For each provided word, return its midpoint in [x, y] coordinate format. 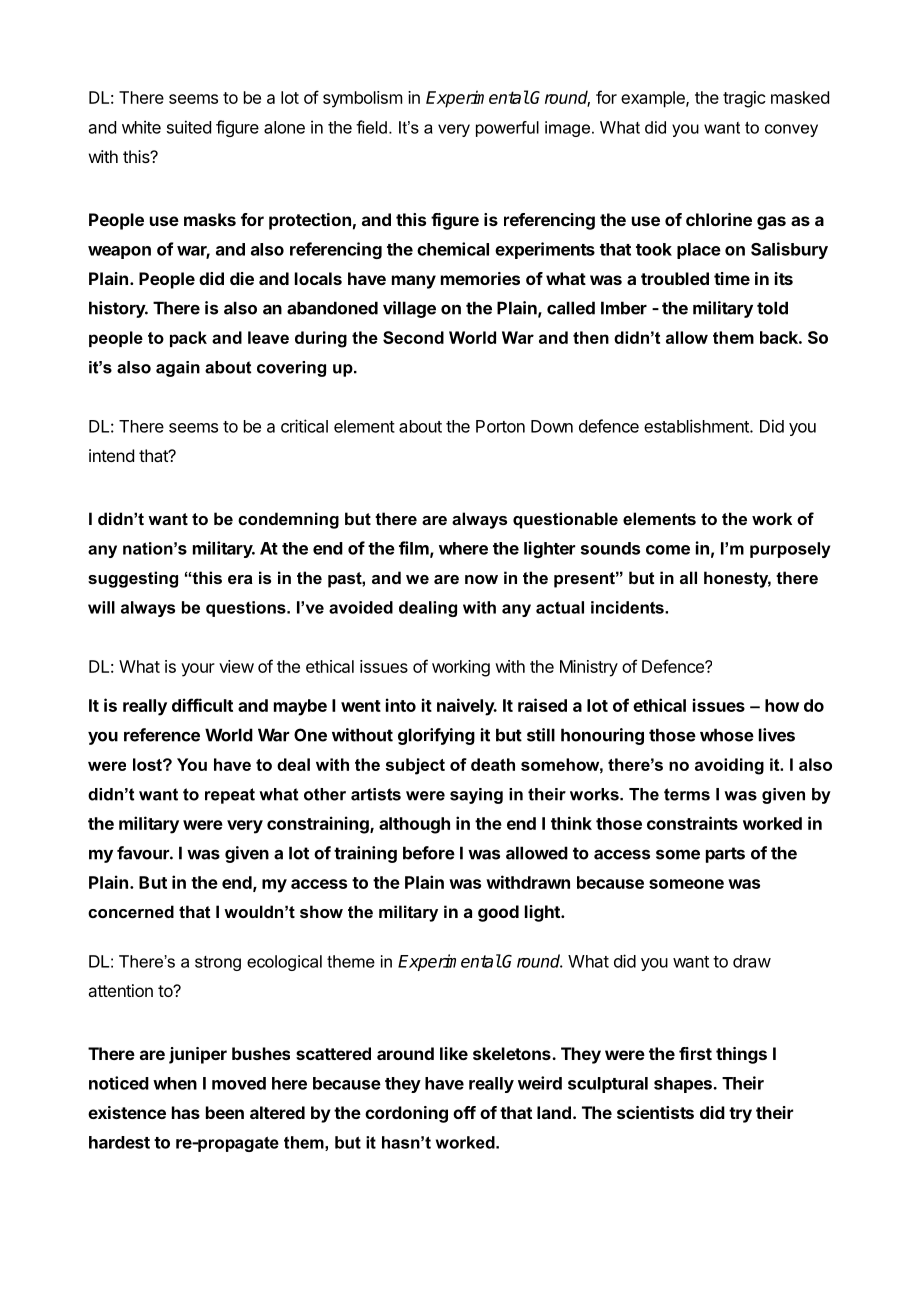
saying [476, 796]
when [175, 1083]
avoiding [729, 766]
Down [552, 426]
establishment [697, 426]
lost [148, 764]
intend [111, 455]
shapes [684, 1085]
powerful [507, 129]
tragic [744, 99]
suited [189, 127]
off [464, 1112]
